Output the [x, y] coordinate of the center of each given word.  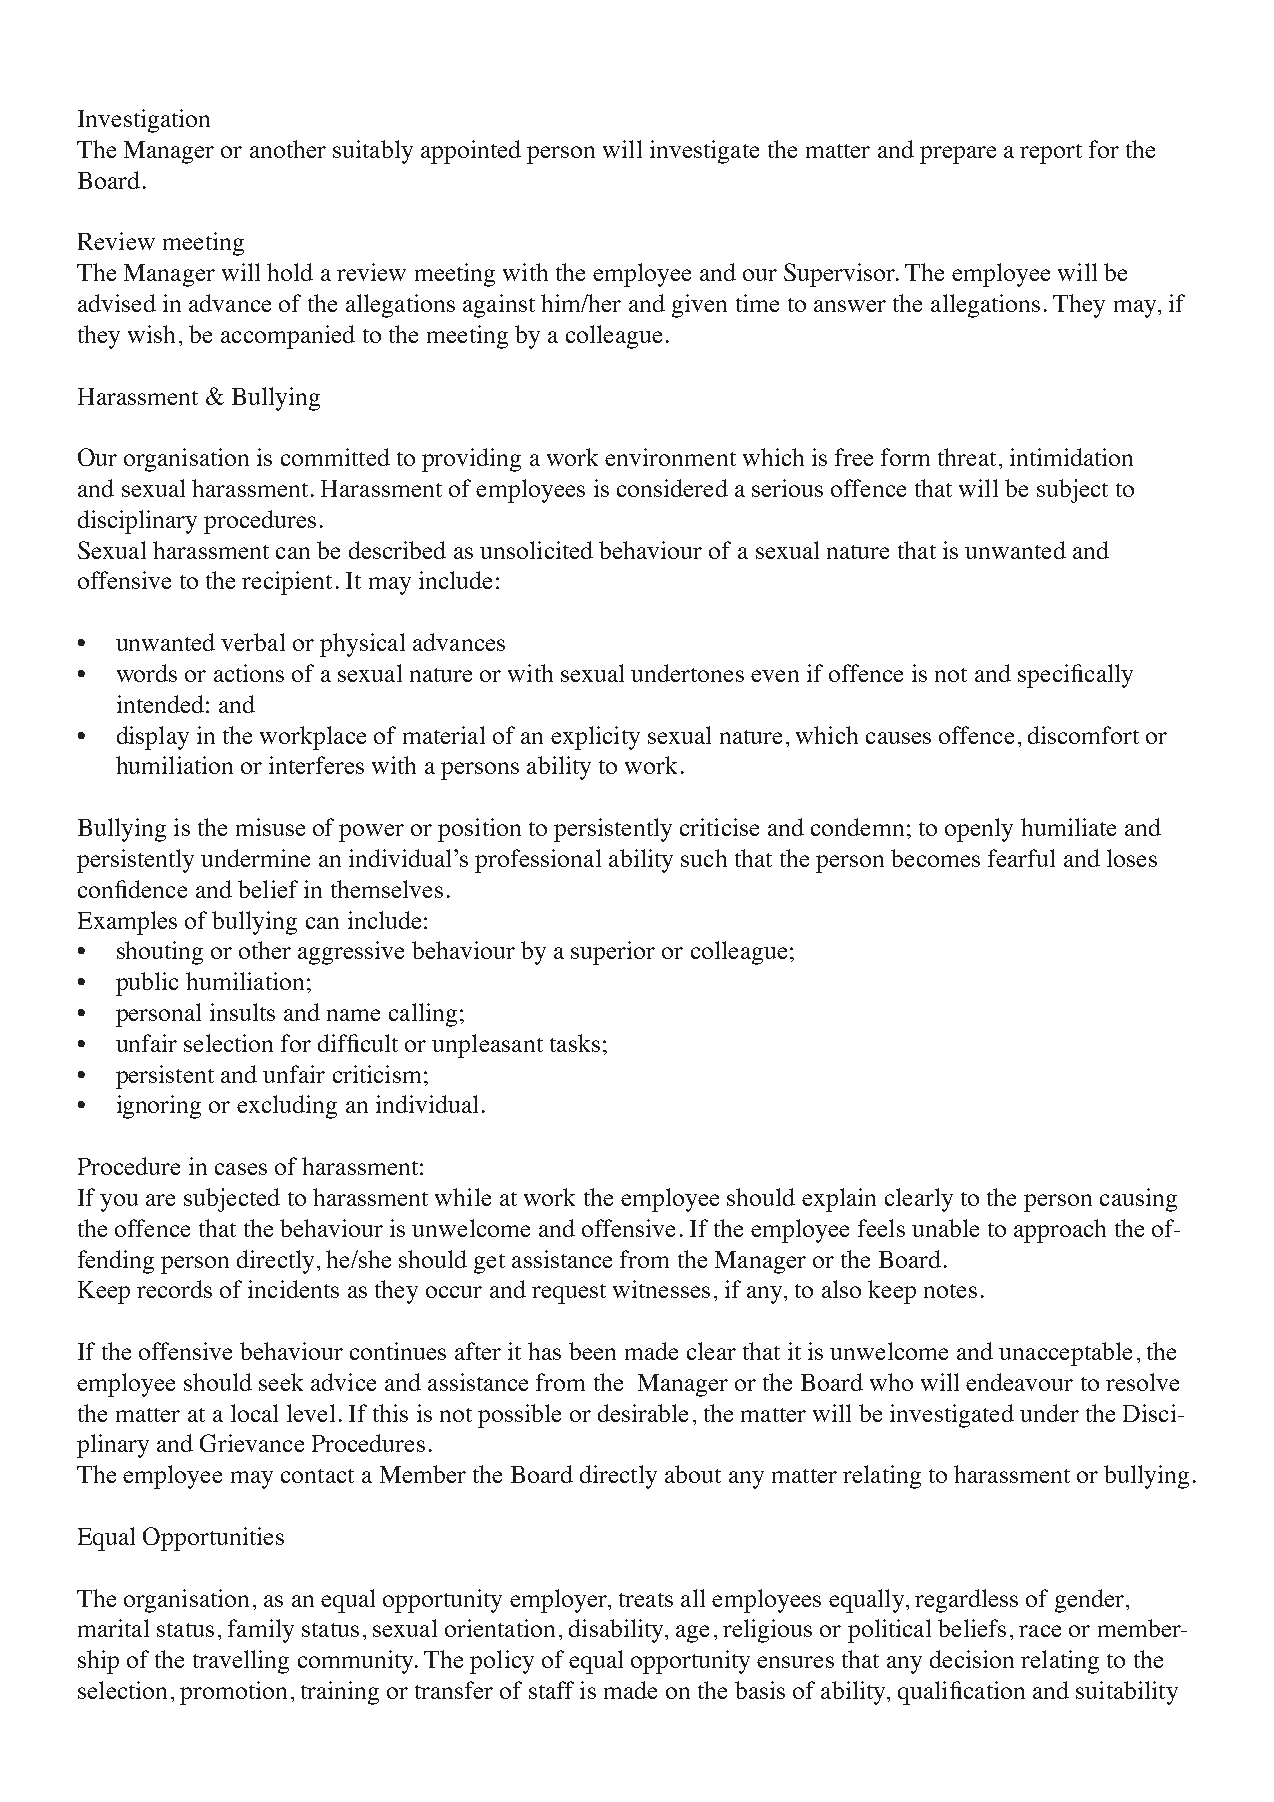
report [1051, 154]
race [1040, 1631]
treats [646, 1600]
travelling [241, 1662]
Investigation [144, 121]
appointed [471, 152]
